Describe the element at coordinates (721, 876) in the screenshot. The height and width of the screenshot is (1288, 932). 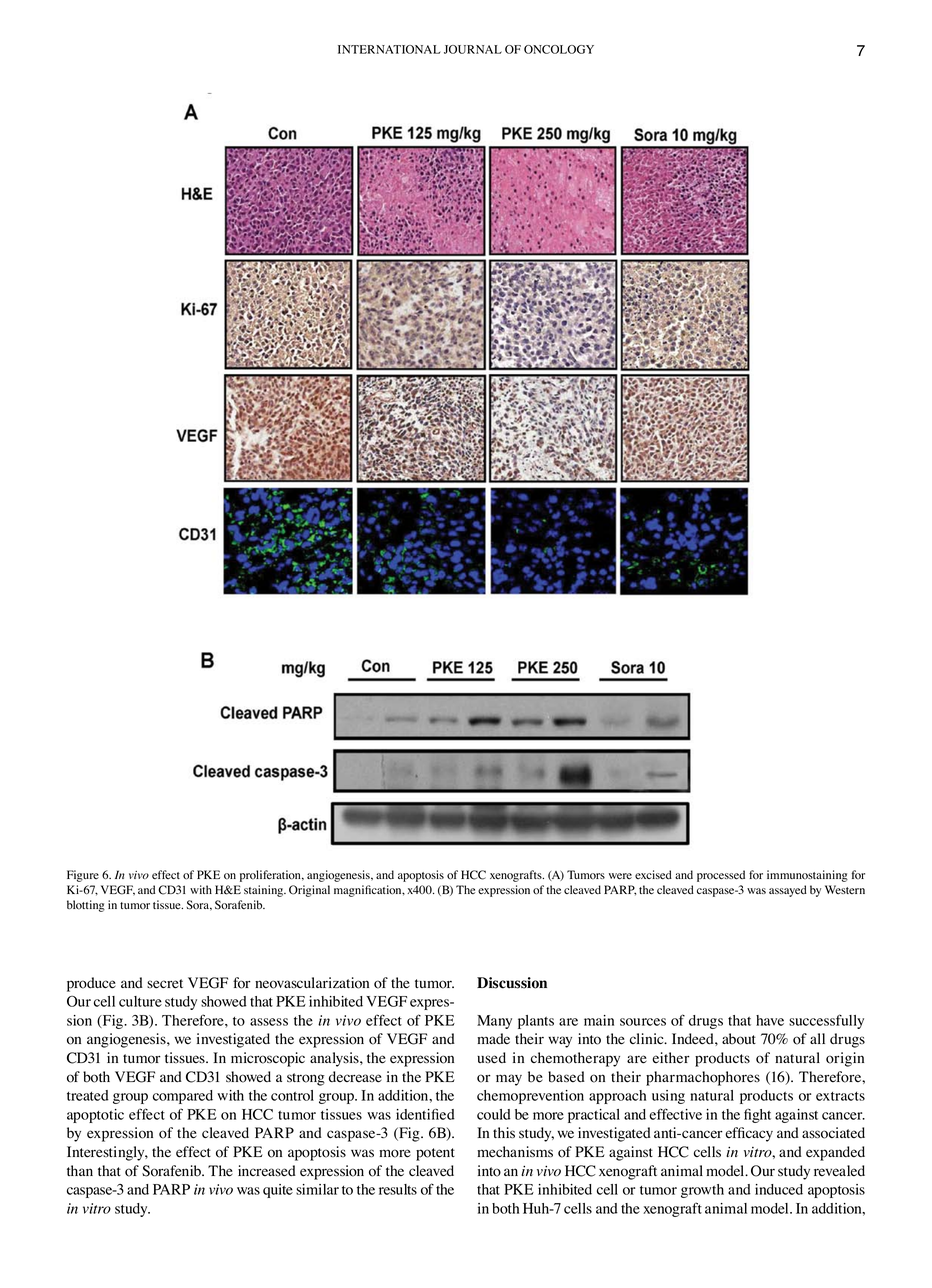
I see `processed` at that location.
